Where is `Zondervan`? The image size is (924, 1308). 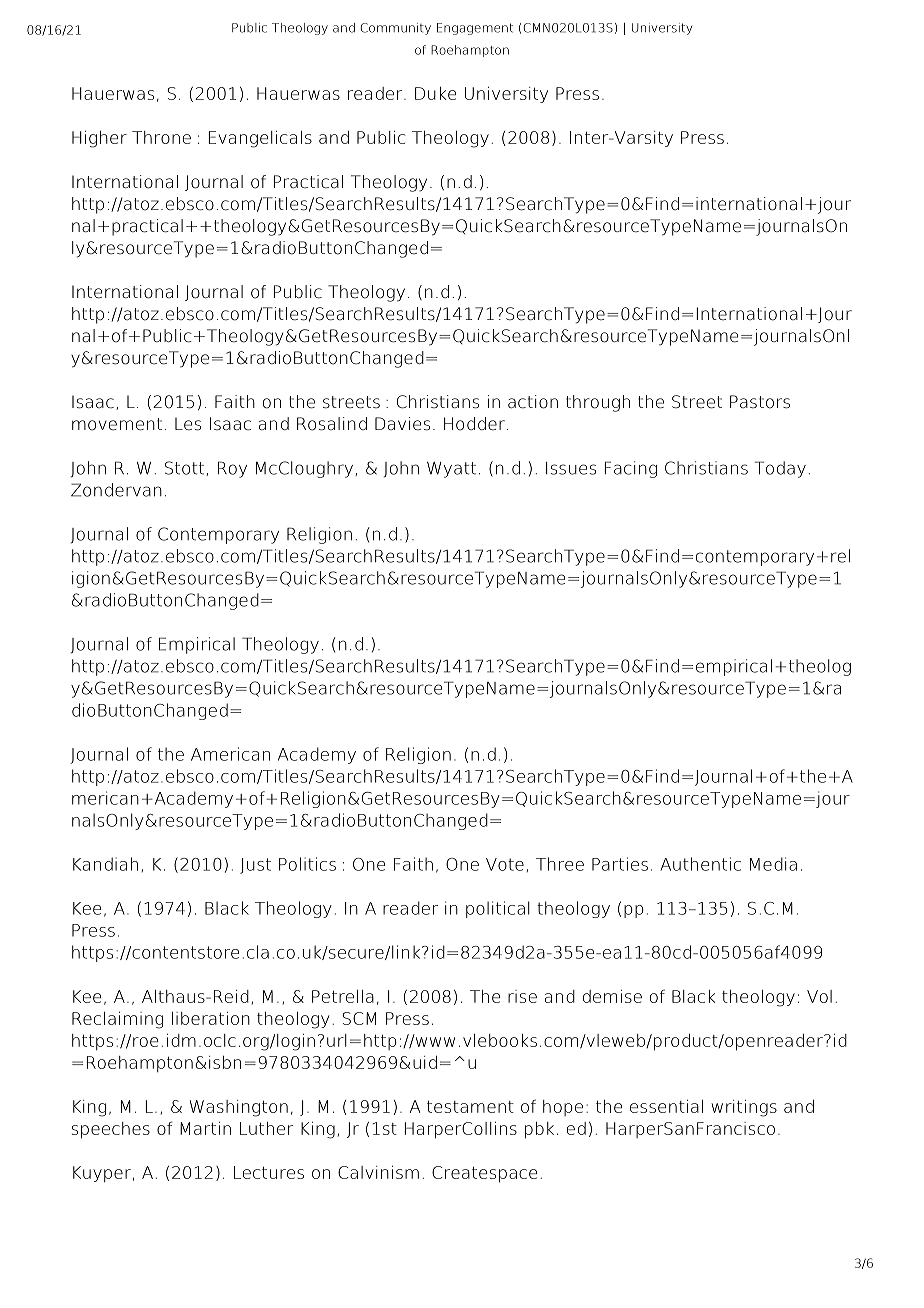 Zondervan is located at coordinates (116, 490).
